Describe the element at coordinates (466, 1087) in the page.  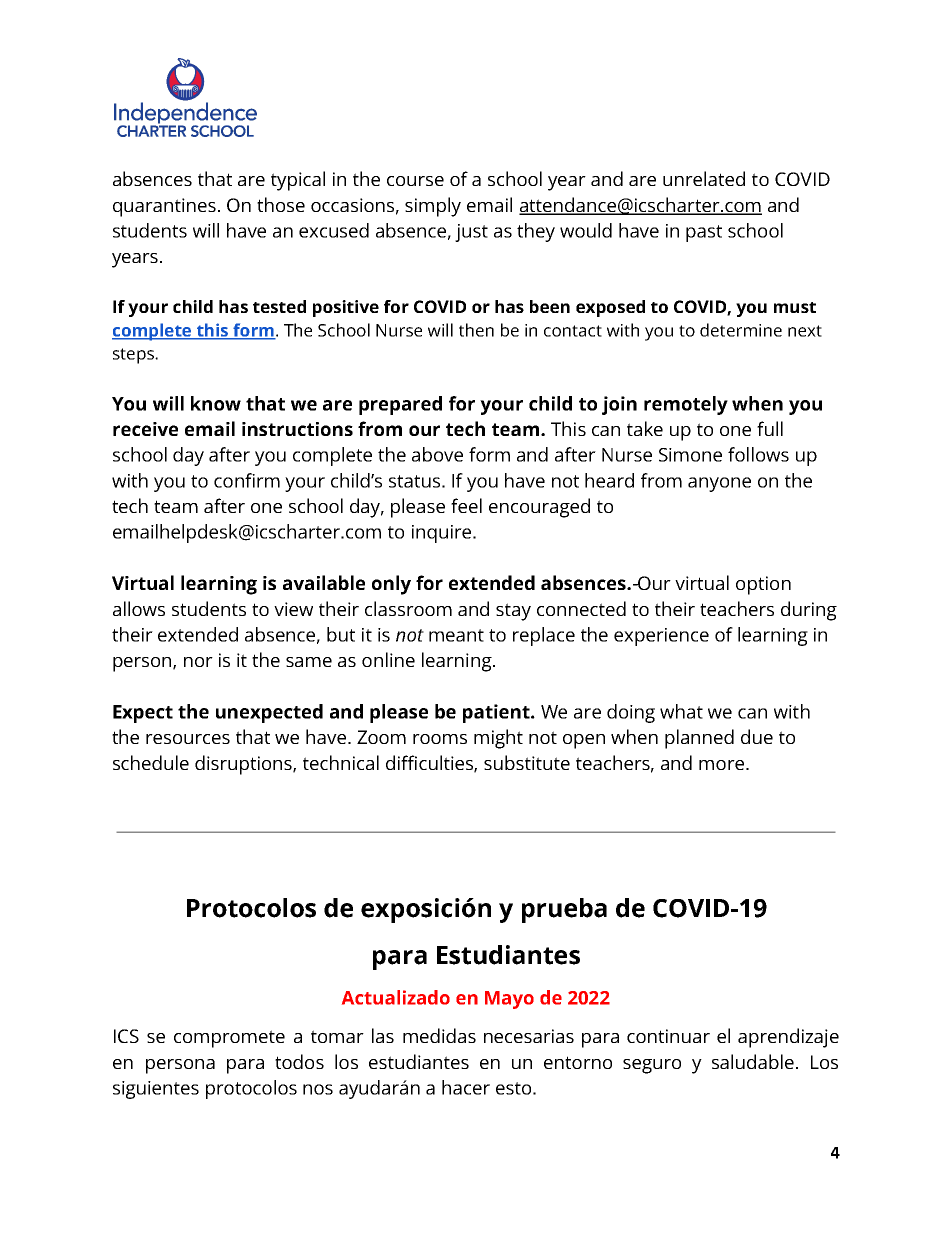
I see `hacer` at that location.
